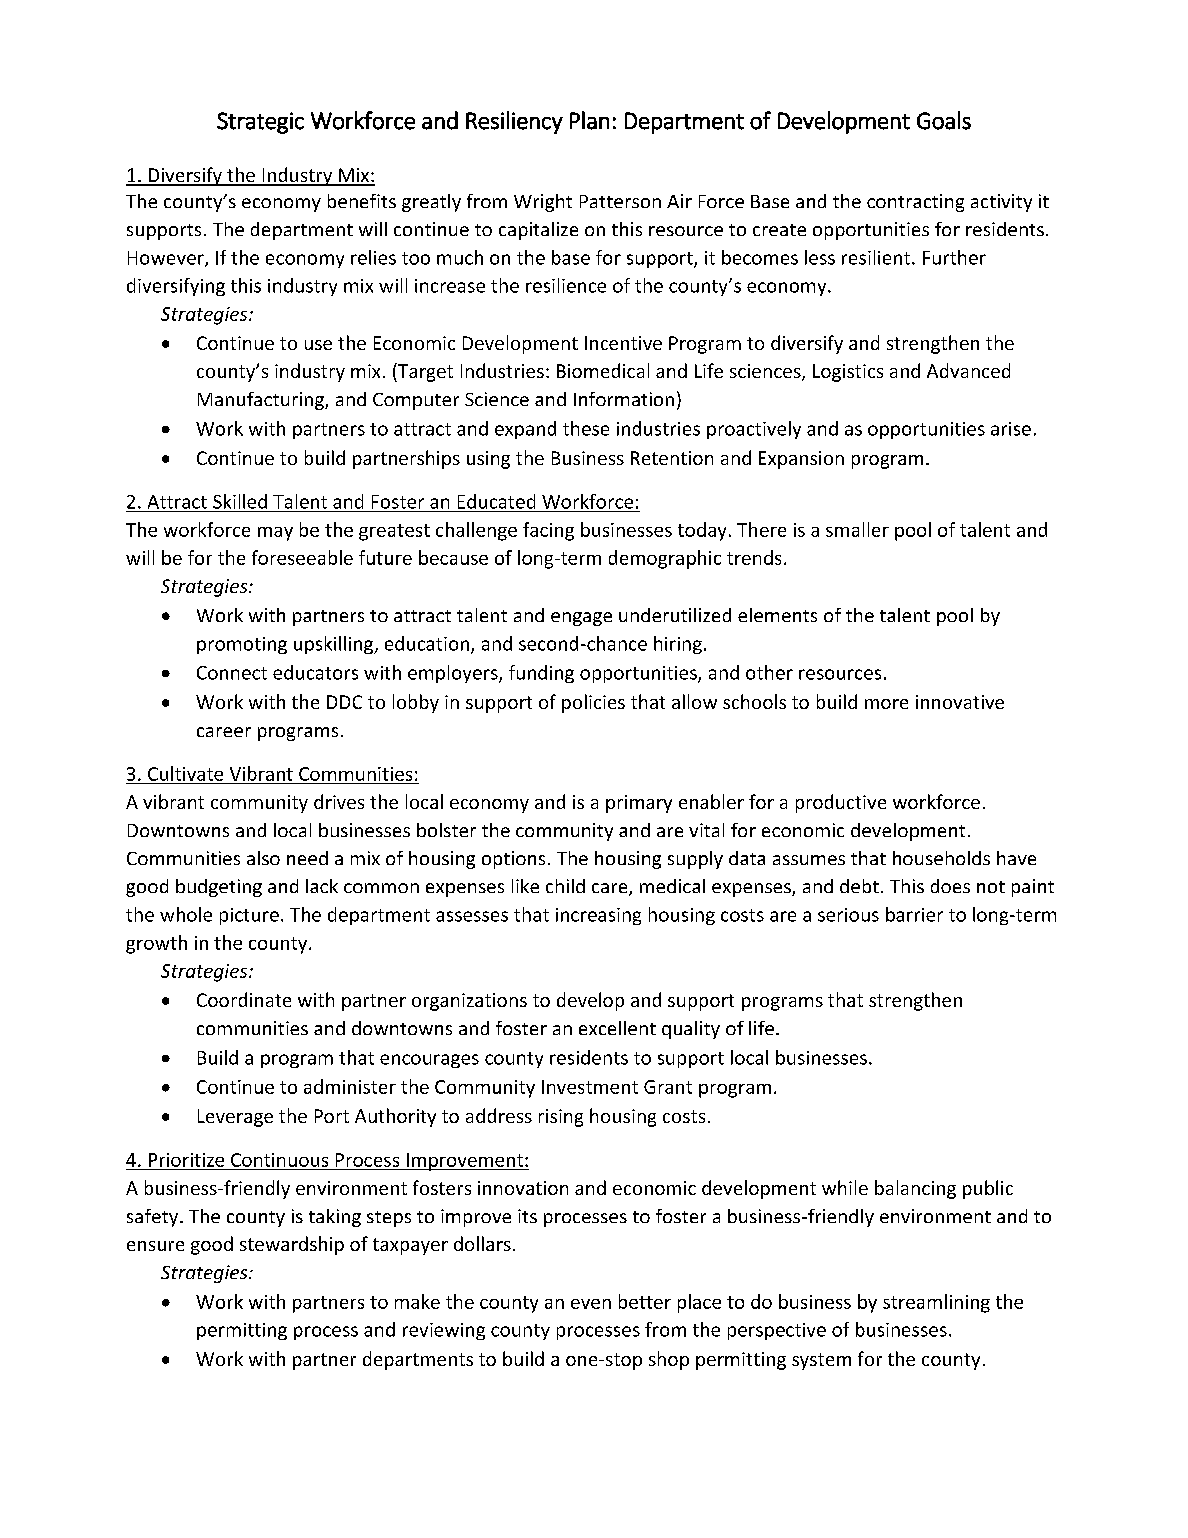 The width and height of the image is (1188, 1538). What do you see at coordinates (292, 1245) in the image?
I see `stewardship` at bounding box center [292, 1245].
